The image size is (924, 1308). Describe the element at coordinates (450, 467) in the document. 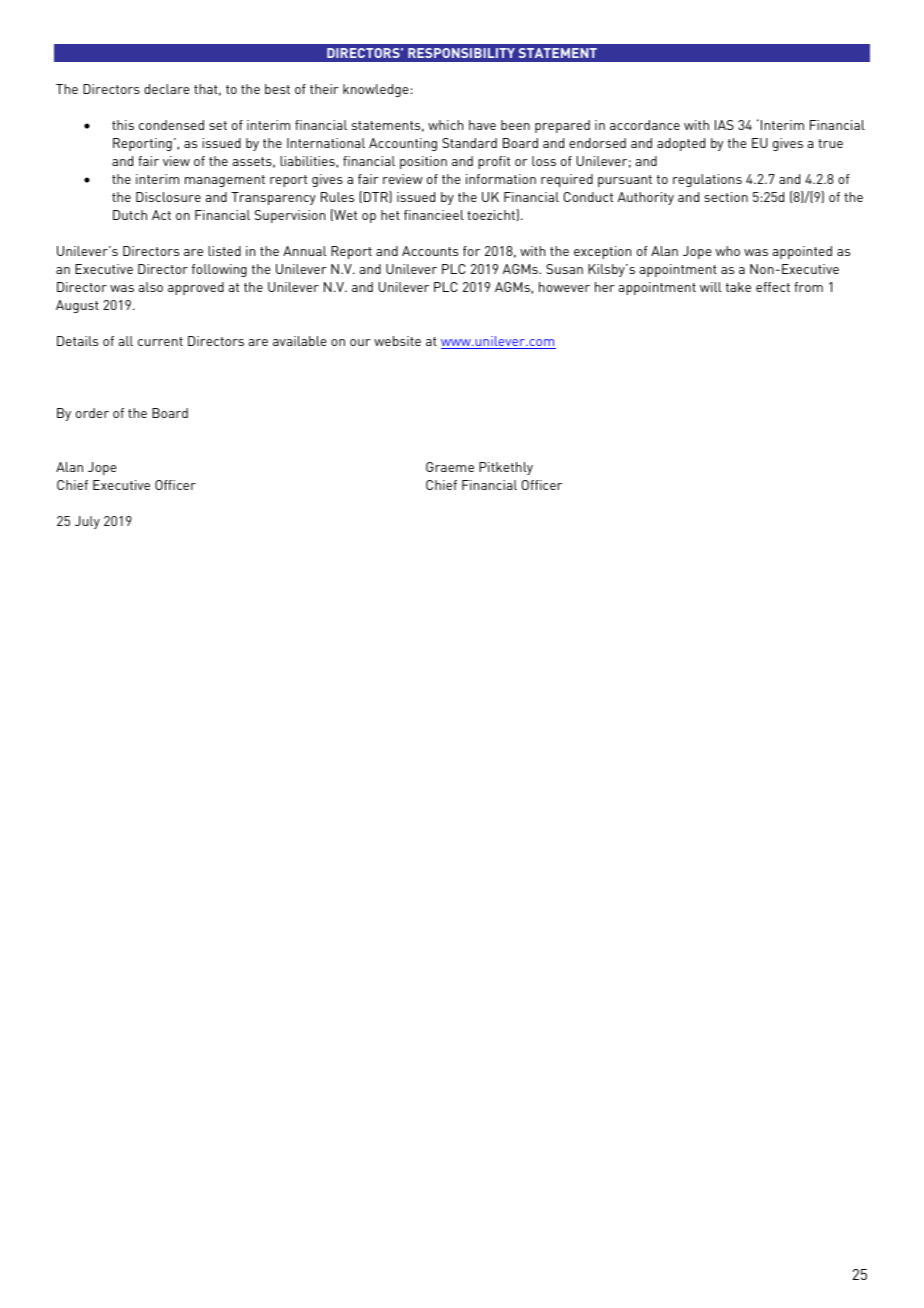

I see `Graeme` at that location.
